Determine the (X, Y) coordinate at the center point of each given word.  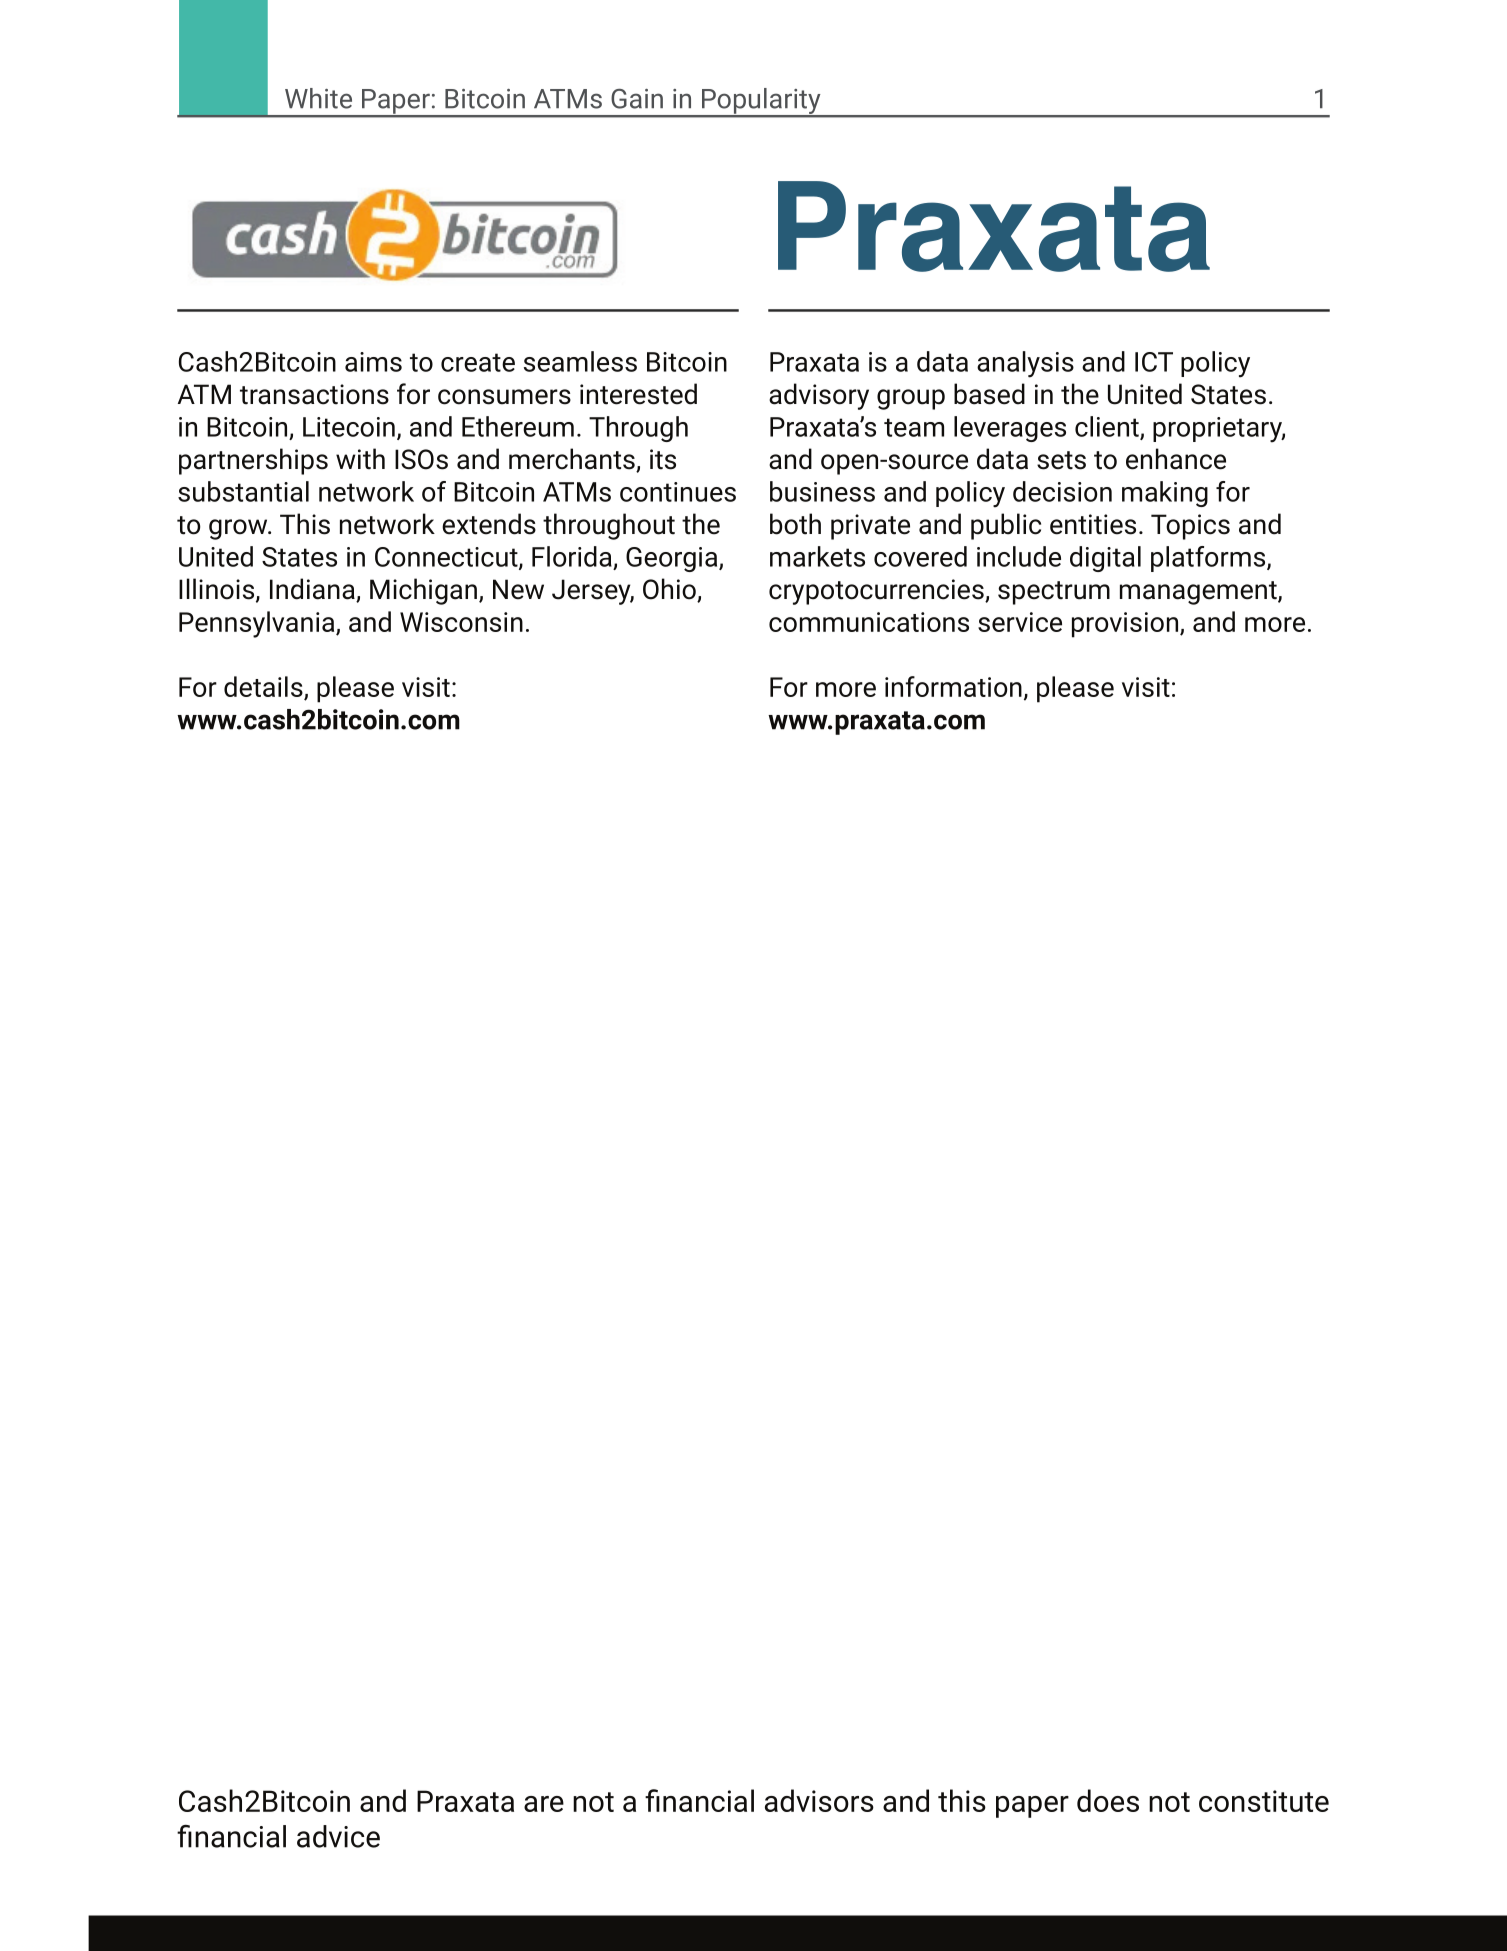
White (318, 98)
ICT (1154, 362)
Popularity (761, 102)
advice (338, 1836)
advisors (819, 1800)
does (1108, 1800)
